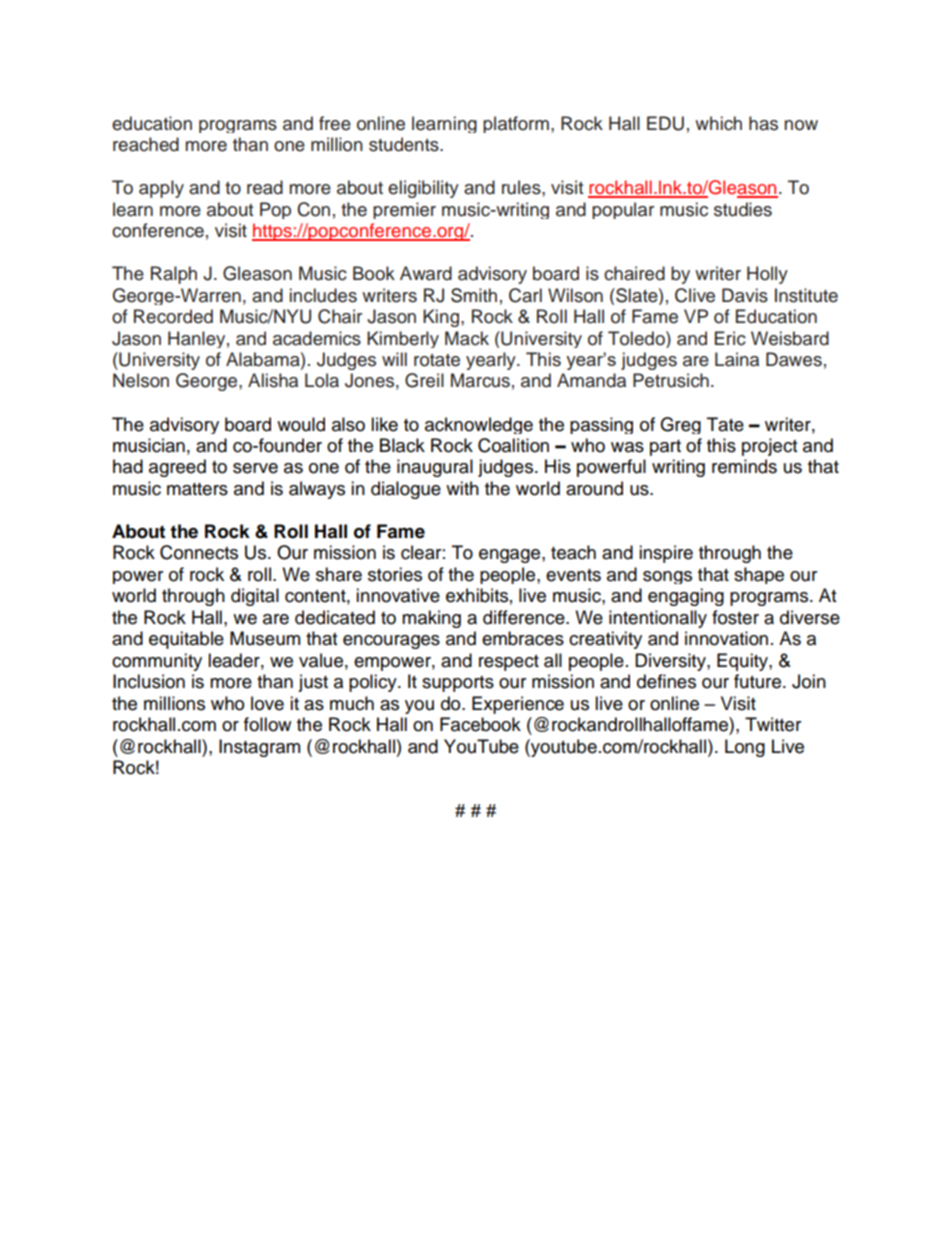  What do you see at coordinates (199, 552) in the screenshot?
I see `Connects` at bounding box center [199, 552].
